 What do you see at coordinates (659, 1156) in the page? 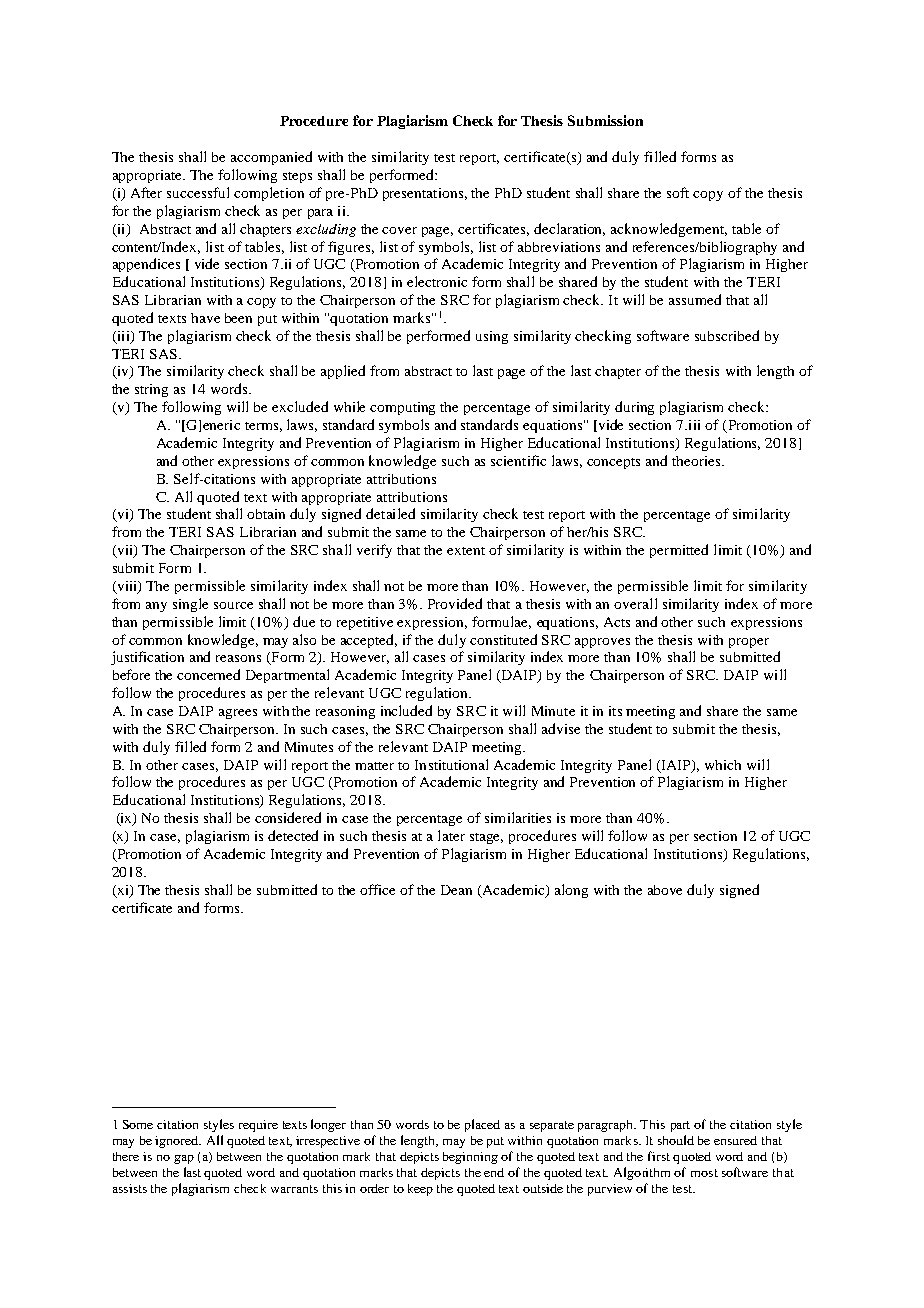
I see `first` at bounding box center [659, 1156].
